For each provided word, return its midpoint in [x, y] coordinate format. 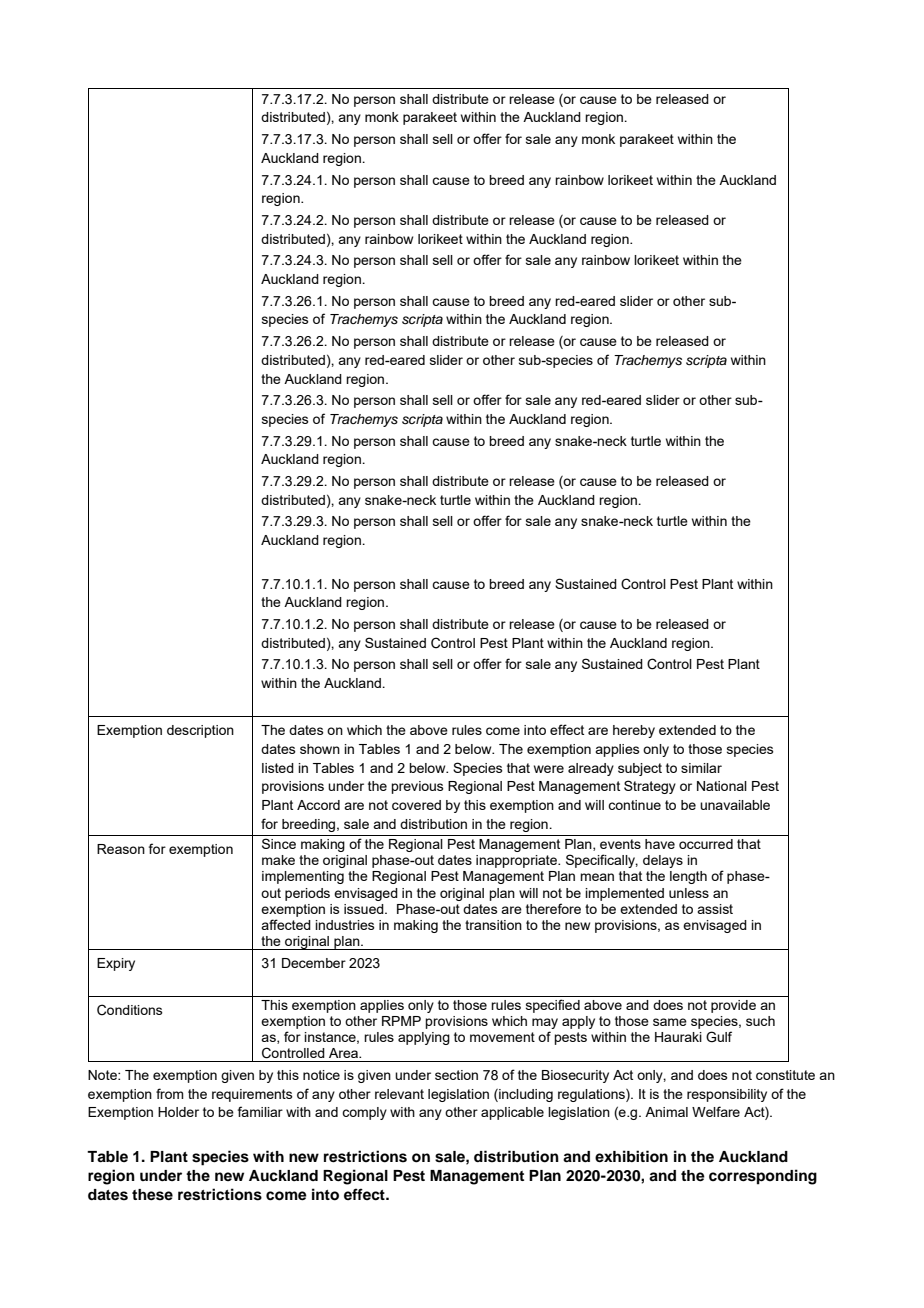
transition [493, 925]
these [152, 1195]
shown [320, 749]
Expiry [116, 964]
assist [715, 909]
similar [701, 768]
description [200, 731]
